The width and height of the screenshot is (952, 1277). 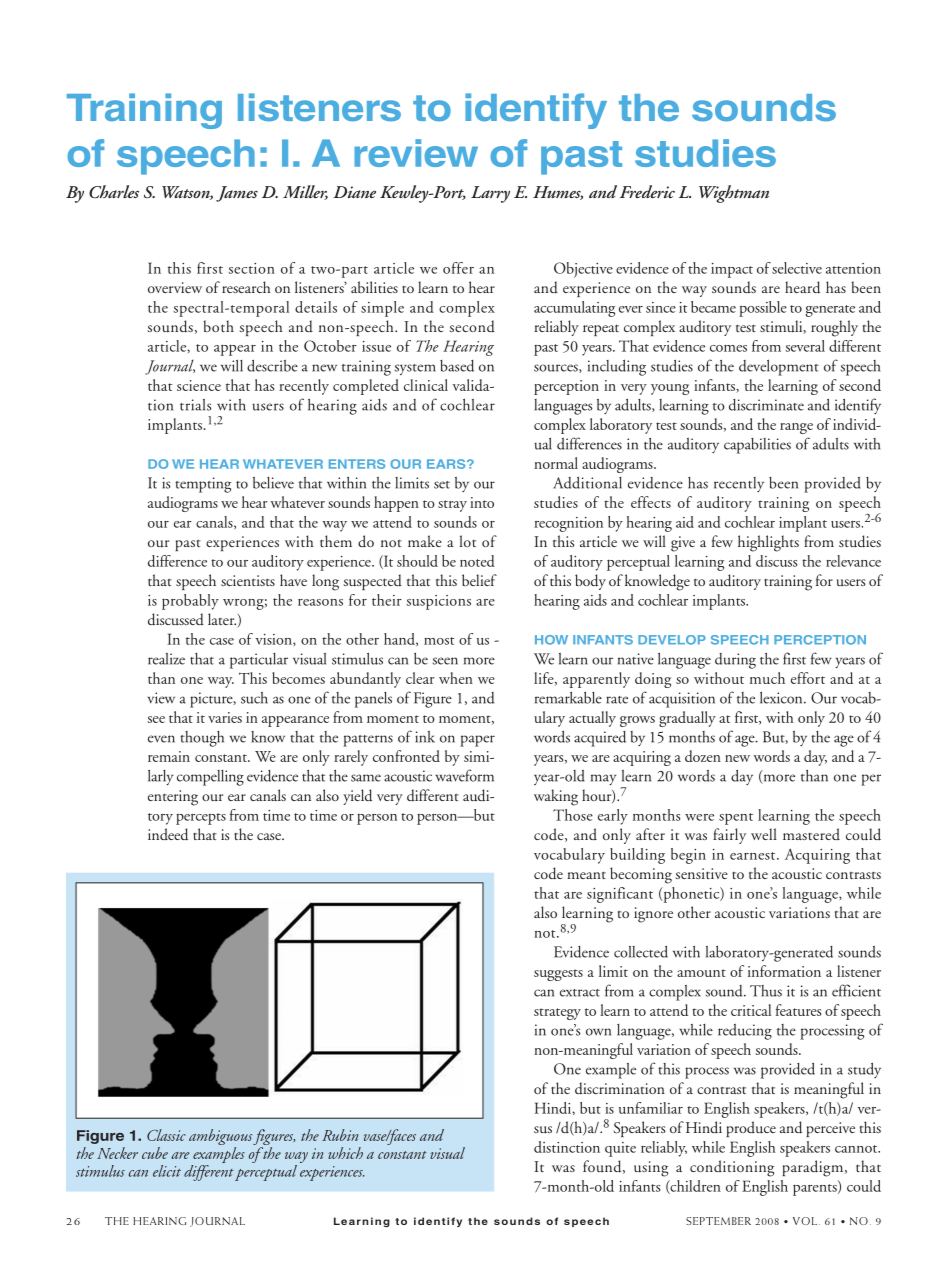 I want to click on much, so click(x=767, y=678).
